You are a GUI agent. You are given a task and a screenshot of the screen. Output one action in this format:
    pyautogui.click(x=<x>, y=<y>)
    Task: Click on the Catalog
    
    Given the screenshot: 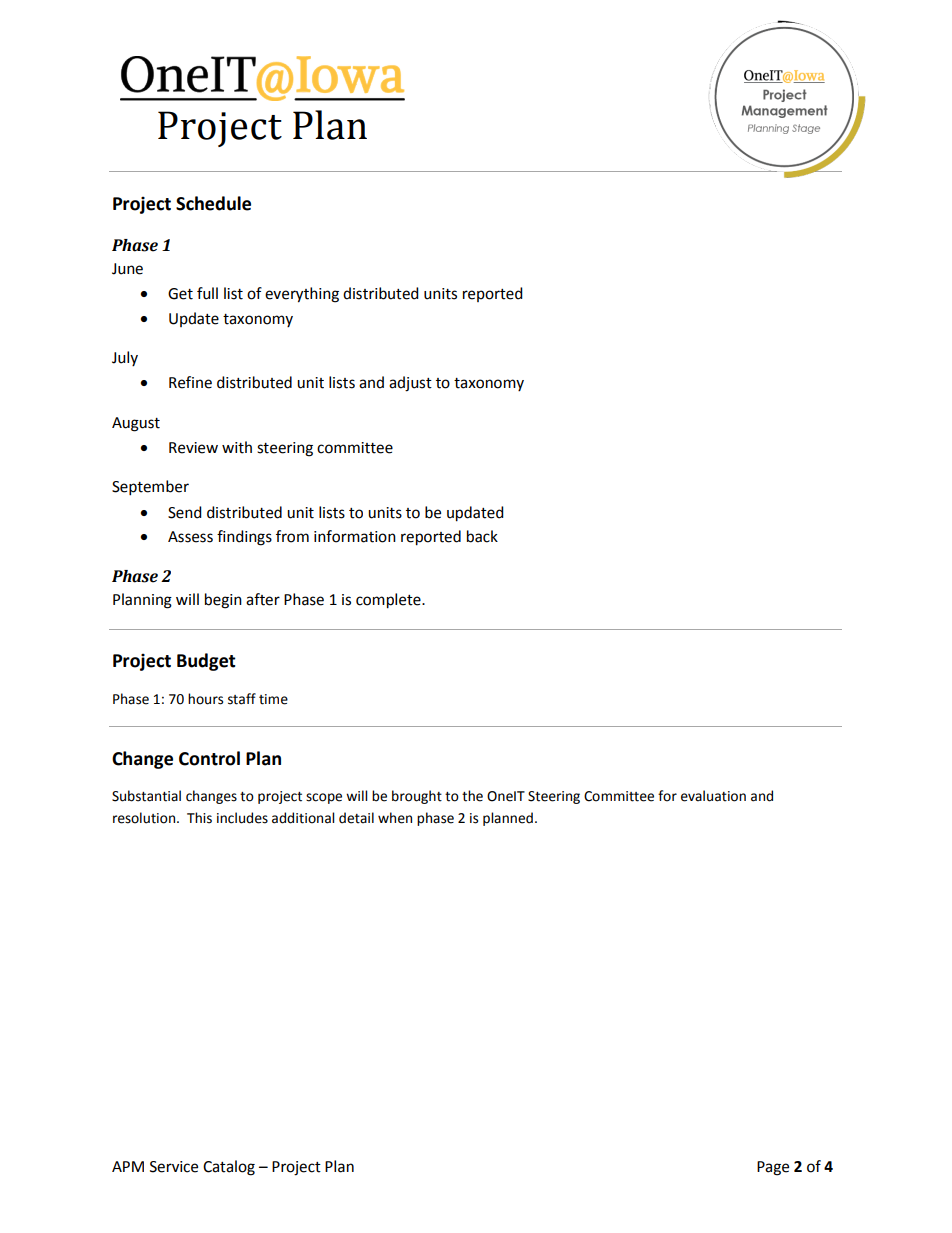 What is the action you would take?
    pyautogui.click(x=229, y=1168)
